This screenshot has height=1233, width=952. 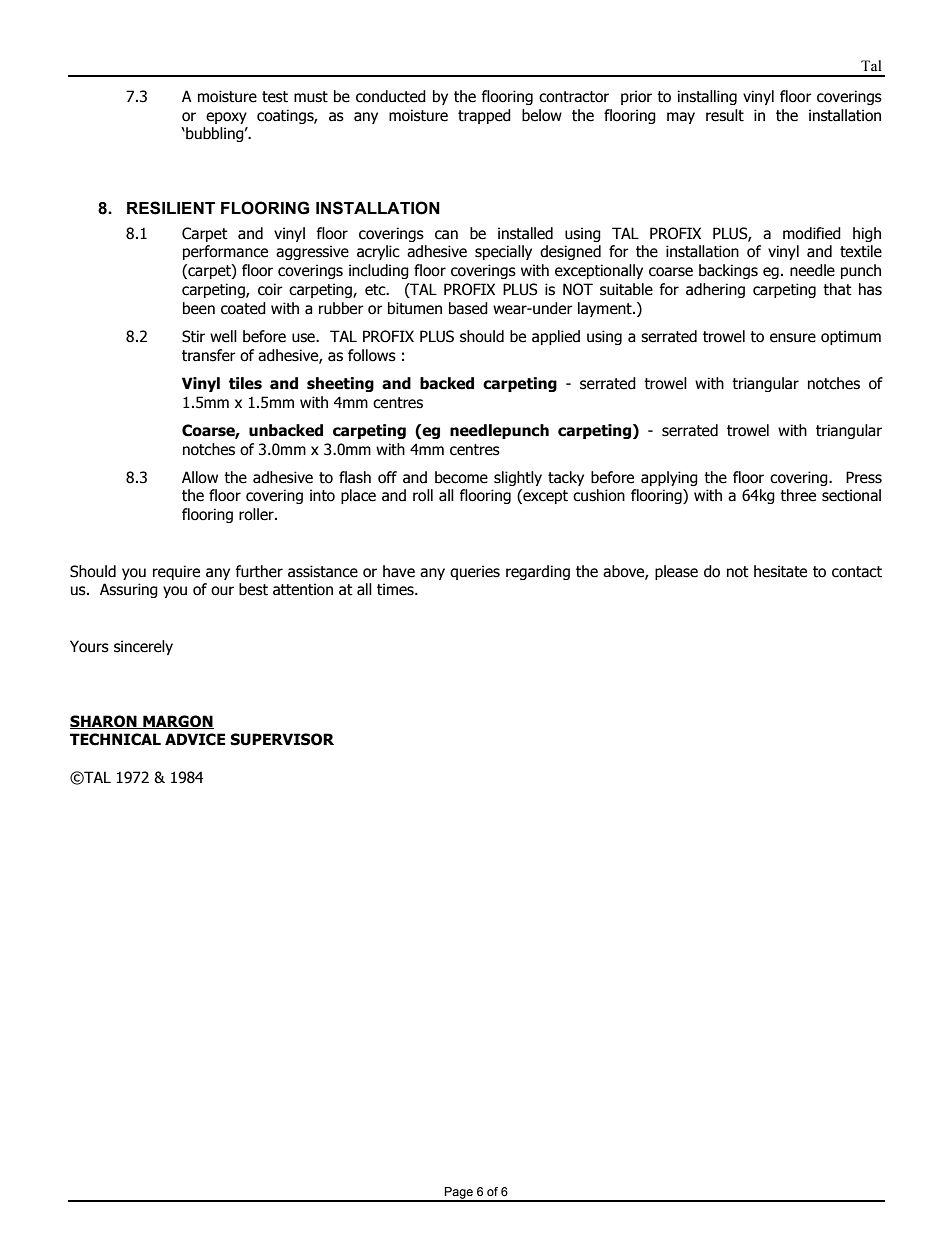 What do you see at coordinates (798, 495) in the screenshot?
I see `three` at bounding box center [798, 495].
